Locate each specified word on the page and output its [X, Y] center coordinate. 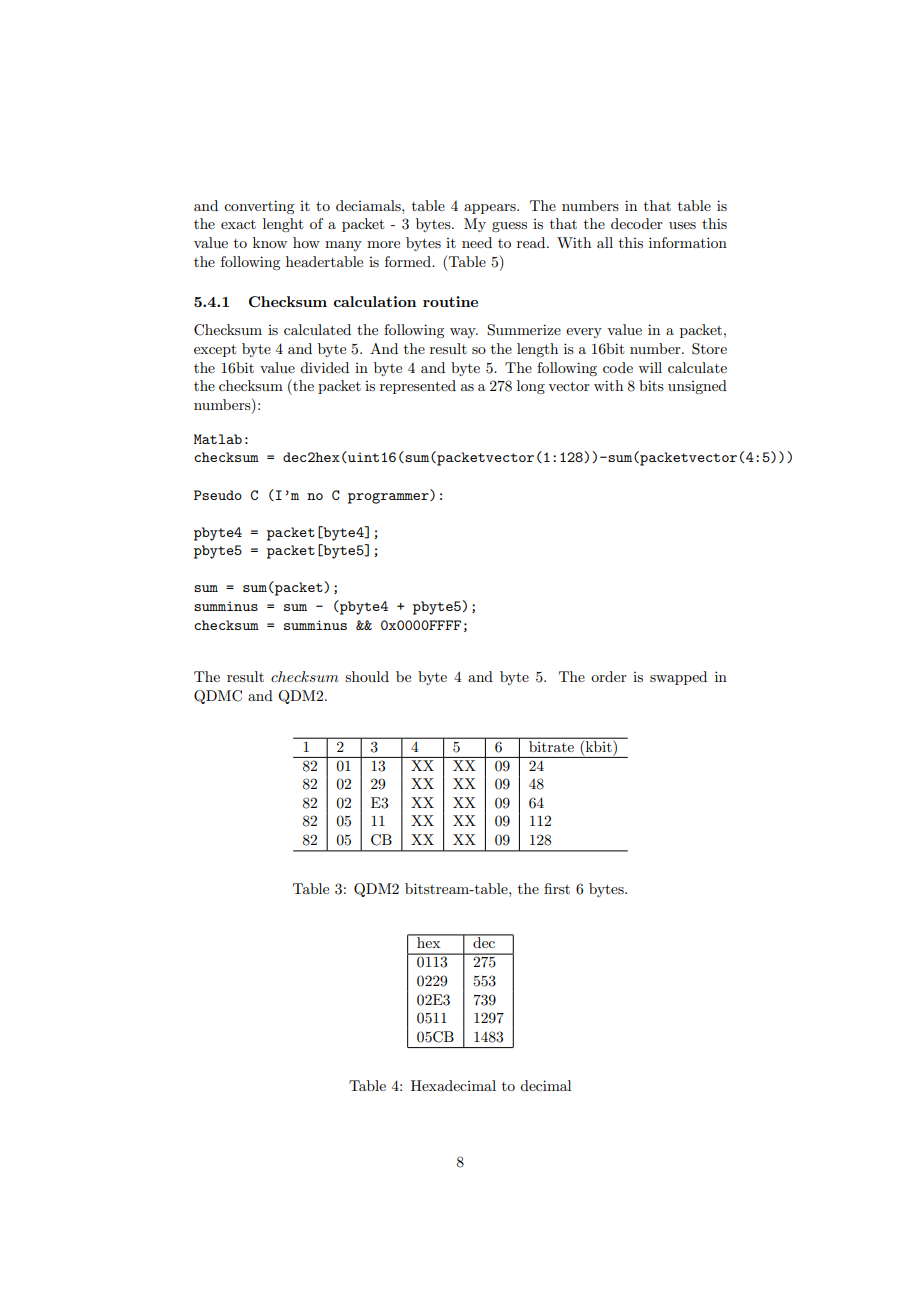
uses [682, 225]
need [477, 242]
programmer [389, 498]
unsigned [697, 387]
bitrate [551, 745]
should [367, 676]
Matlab [218, 439]
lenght [283, 225]
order [609, 676]
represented [418, 387]
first [557, 888]
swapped [678, 678]
